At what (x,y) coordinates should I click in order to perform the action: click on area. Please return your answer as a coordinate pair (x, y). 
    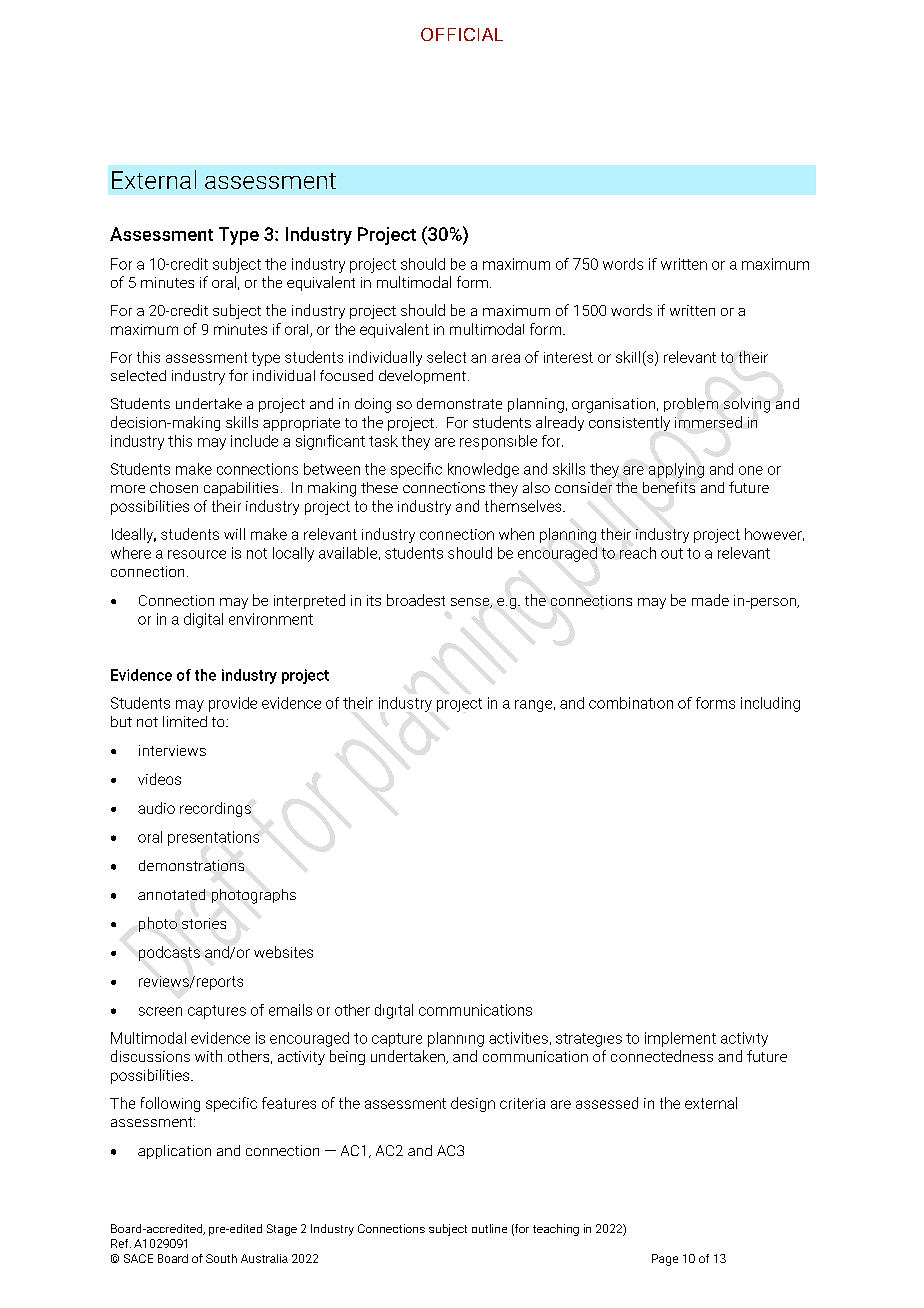
    Looking at the image, I should click on (506, 358).
